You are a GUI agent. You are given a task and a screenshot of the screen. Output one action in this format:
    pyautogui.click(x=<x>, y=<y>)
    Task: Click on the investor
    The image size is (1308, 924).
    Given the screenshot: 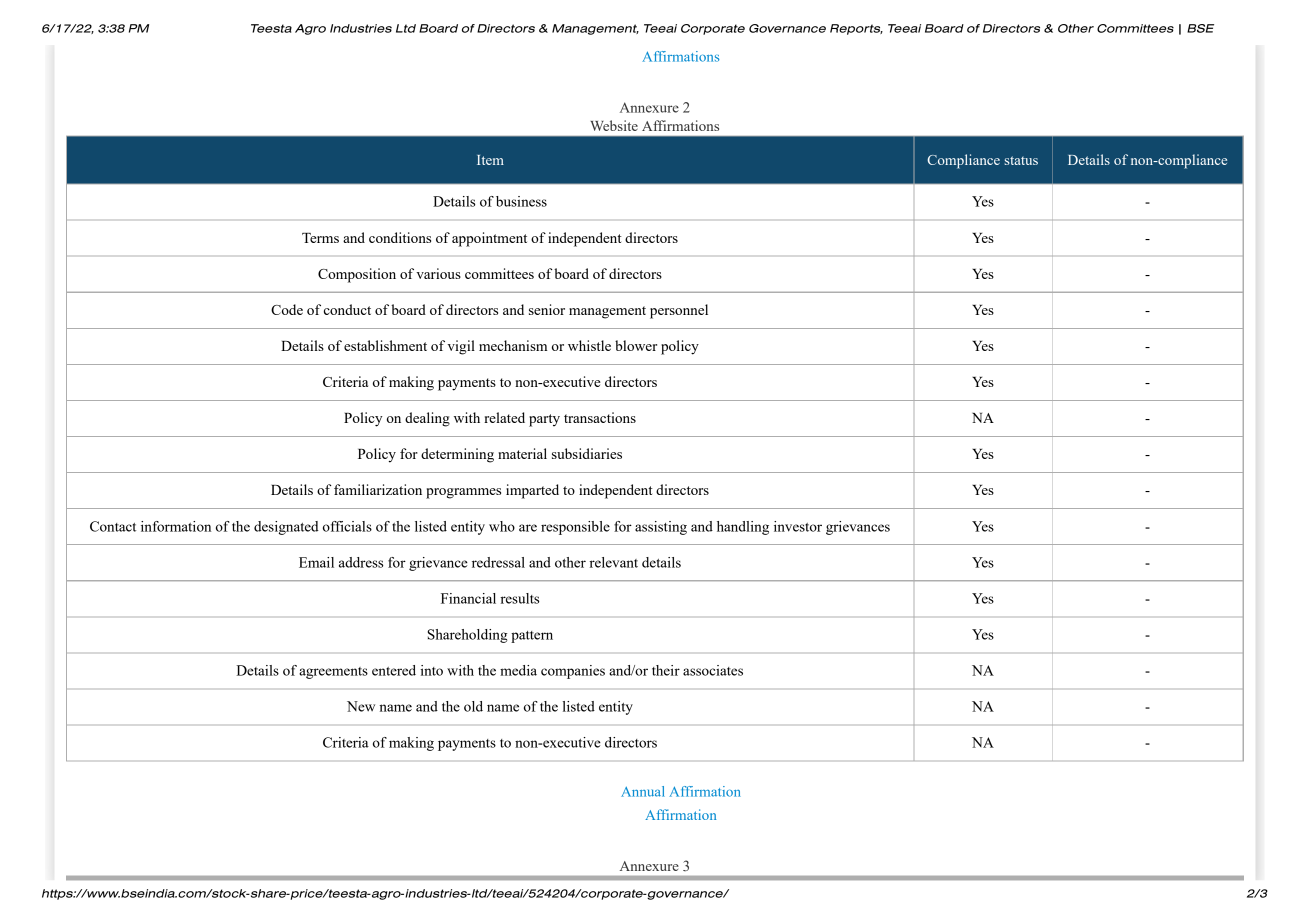 What is the action you would take?
    pyautogui.click(x=798, y=526)
